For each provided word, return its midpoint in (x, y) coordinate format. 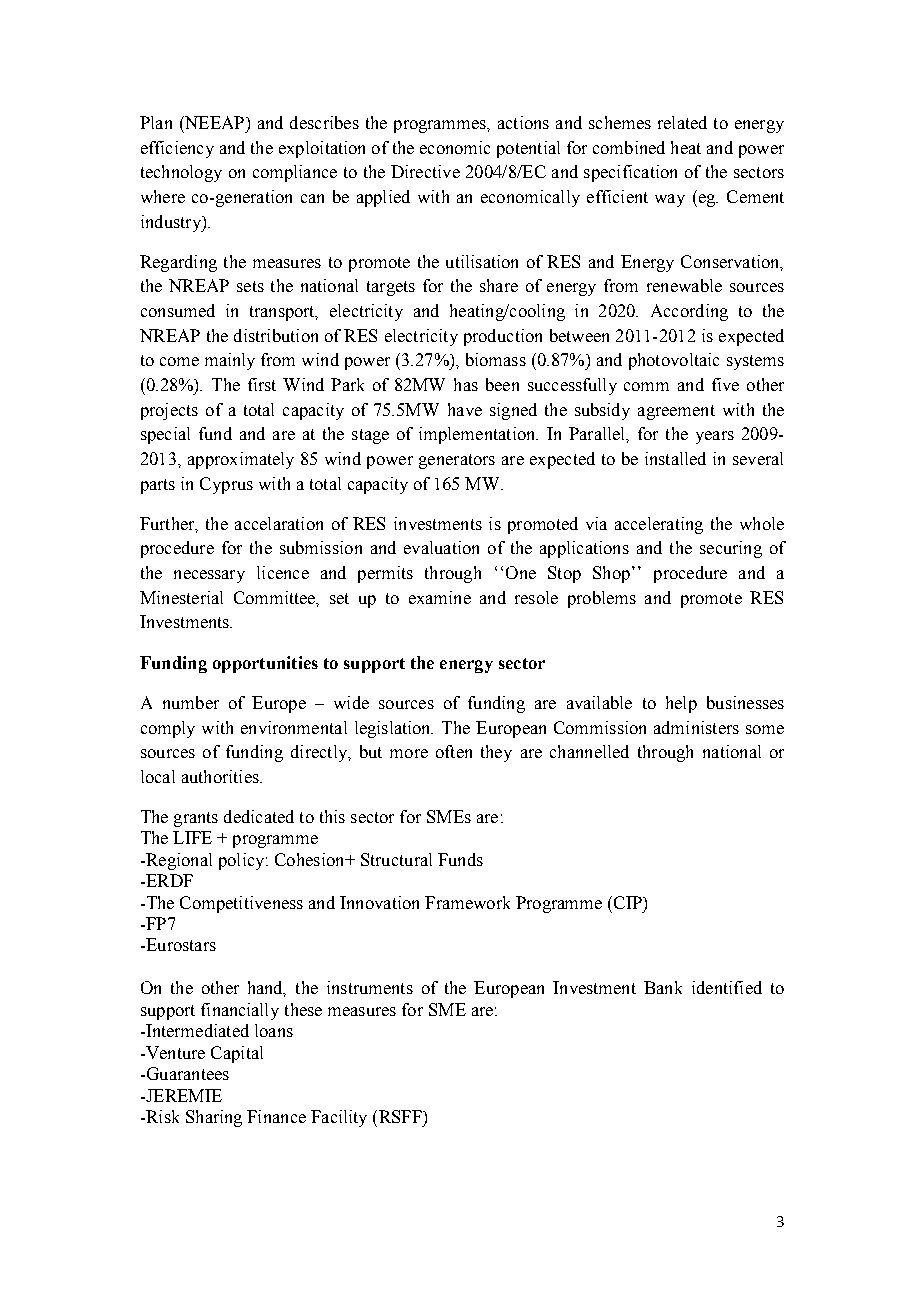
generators (457, 461)
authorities (221, 776)
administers (696, 727)
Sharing (214, 1118)
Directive (425, 171)
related (682, 122)
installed (675, 458)
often (454, 751)
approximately (241, 460)
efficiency (177, 149)
